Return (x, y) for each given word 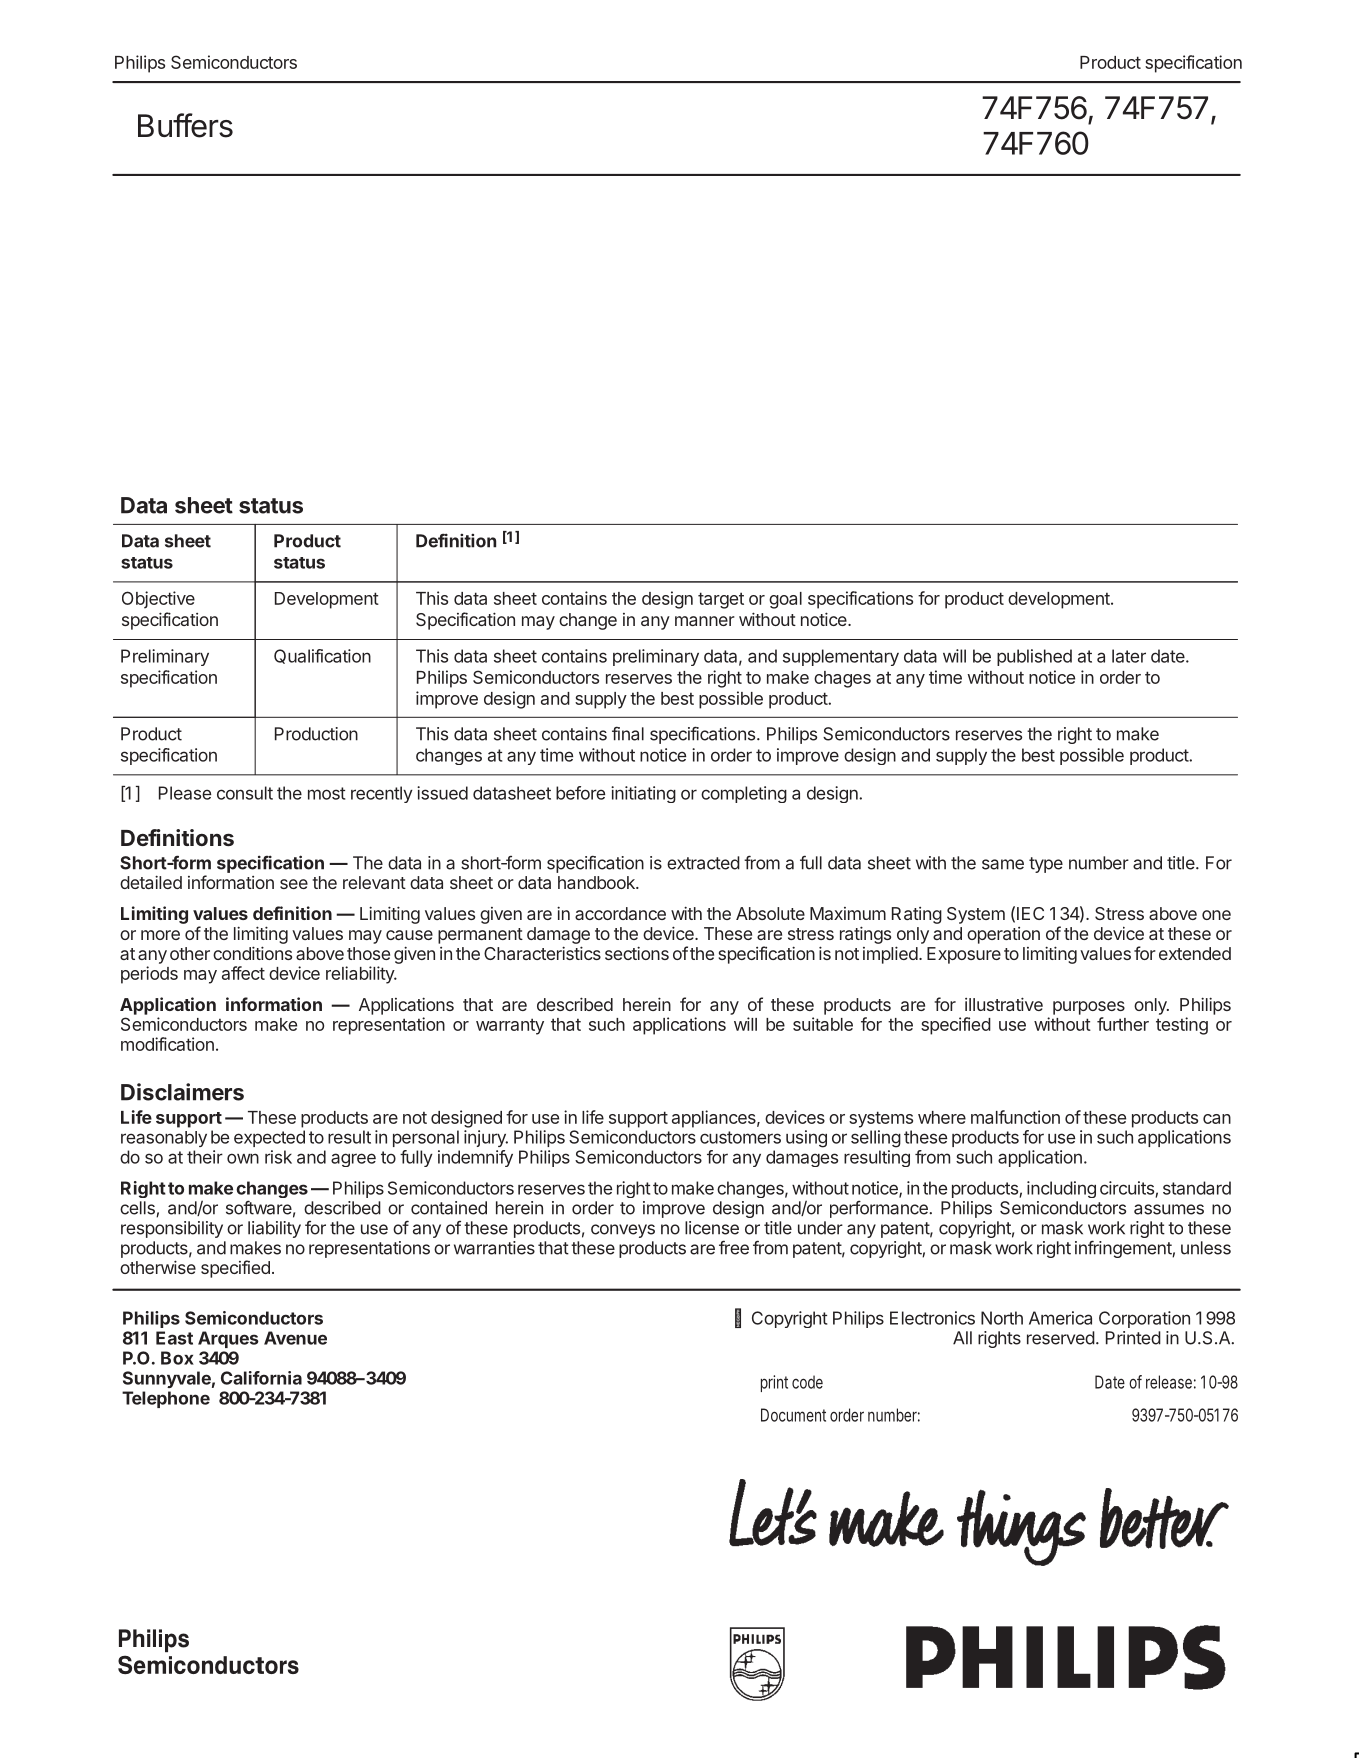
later (1129, 656)
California (261, 1378)
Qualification (322, 656)
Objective (158, 600)
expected (269, 1138)
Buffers (185, 125)
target (721, 600)
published (1034, 657)
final (628, 733)
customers (740, 1137)
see (294, 884)
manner (705, 621)
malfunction (1015, 1117)
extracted (703, 863)
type (1046, 865)
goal (785, 600)
